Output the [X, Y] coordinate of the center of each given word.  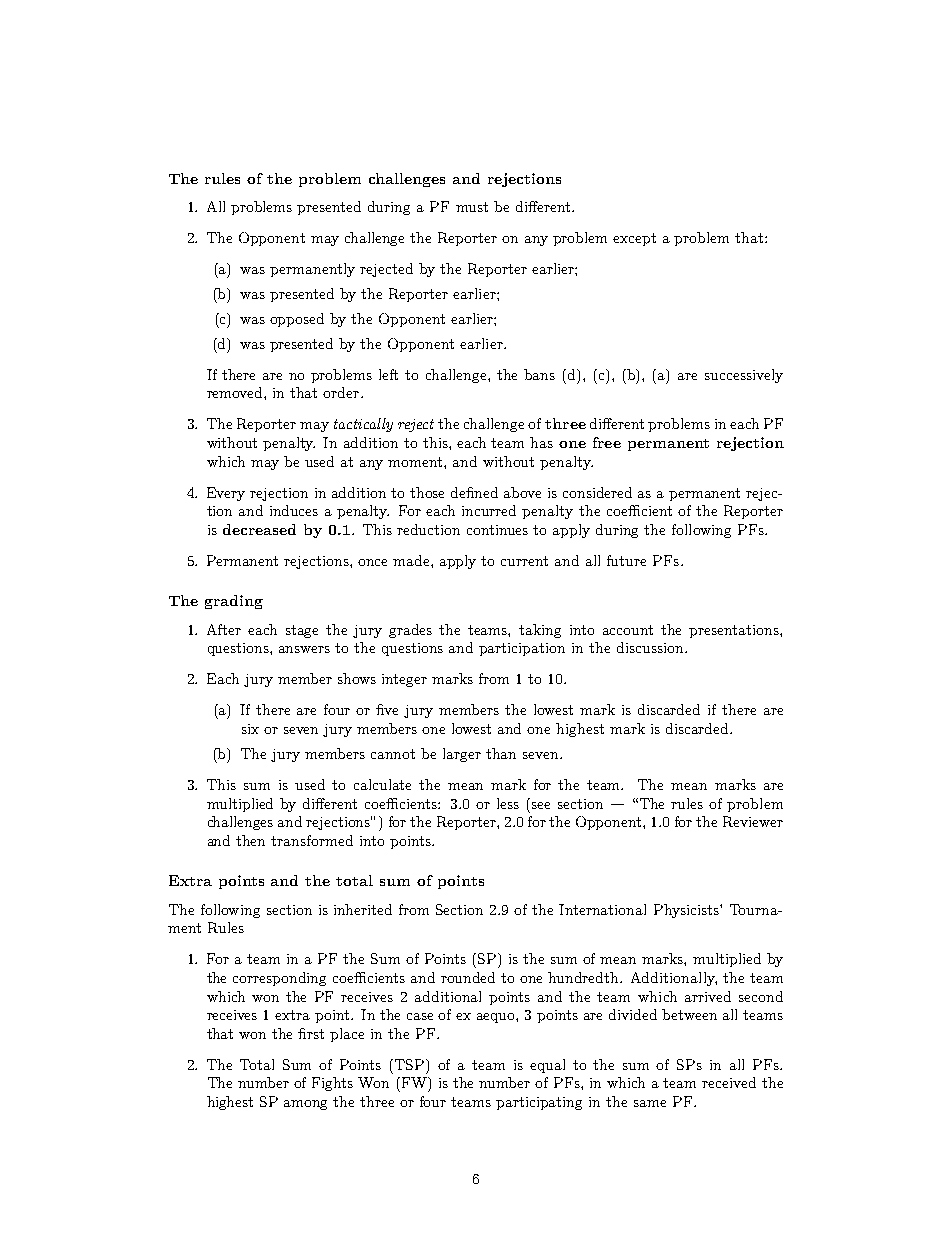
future [626, 560]
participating [539, 1103]
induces [294, 510]
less [508, 803]
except [634, 239]
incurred [489, 510]
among [305, 1105]
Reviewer [753, 821]
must [472, 207]
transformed [312, 840]
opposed [297, 320]
